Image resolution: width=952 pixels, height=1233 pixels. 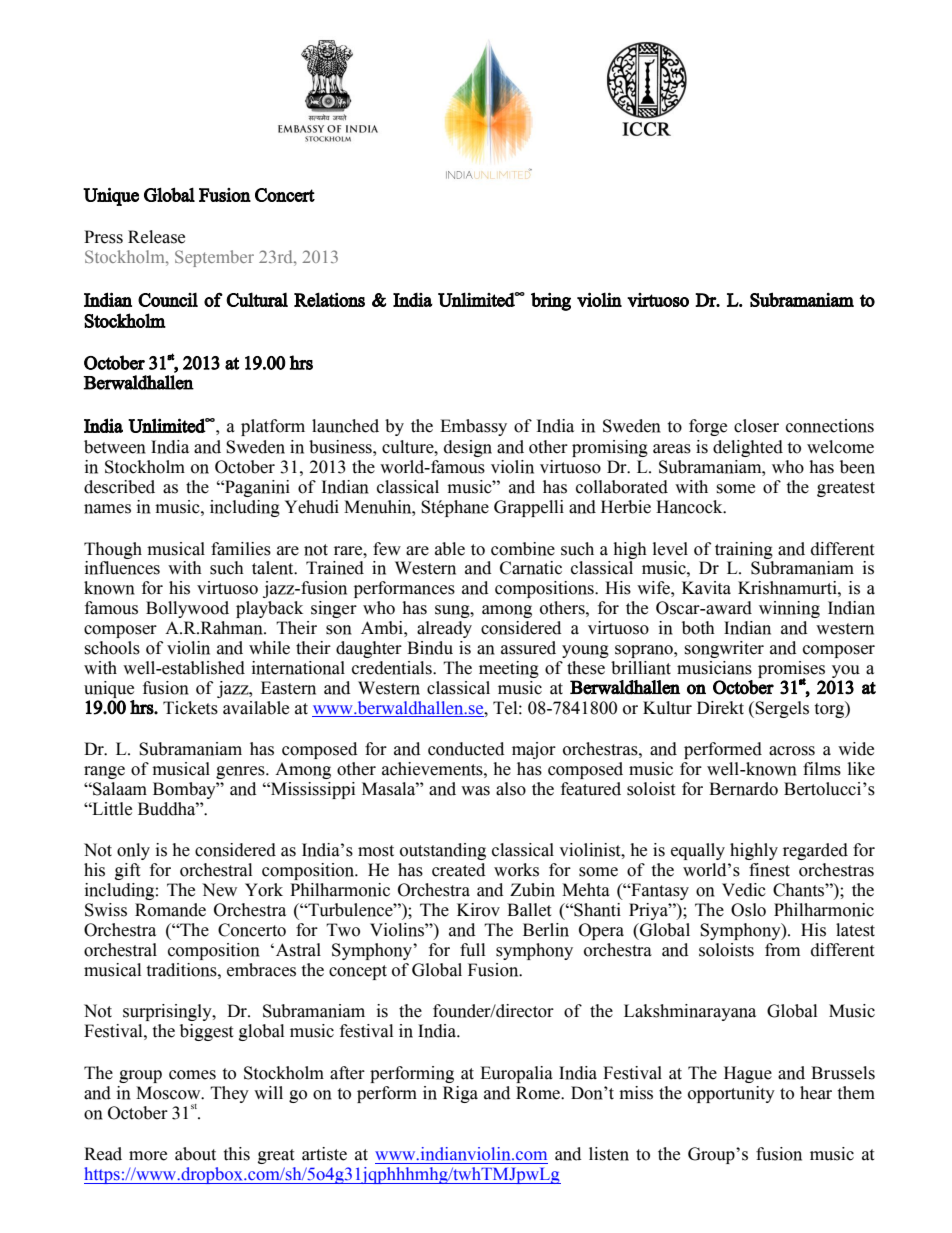 I want to click on about, so click(x=195, y=1154).
